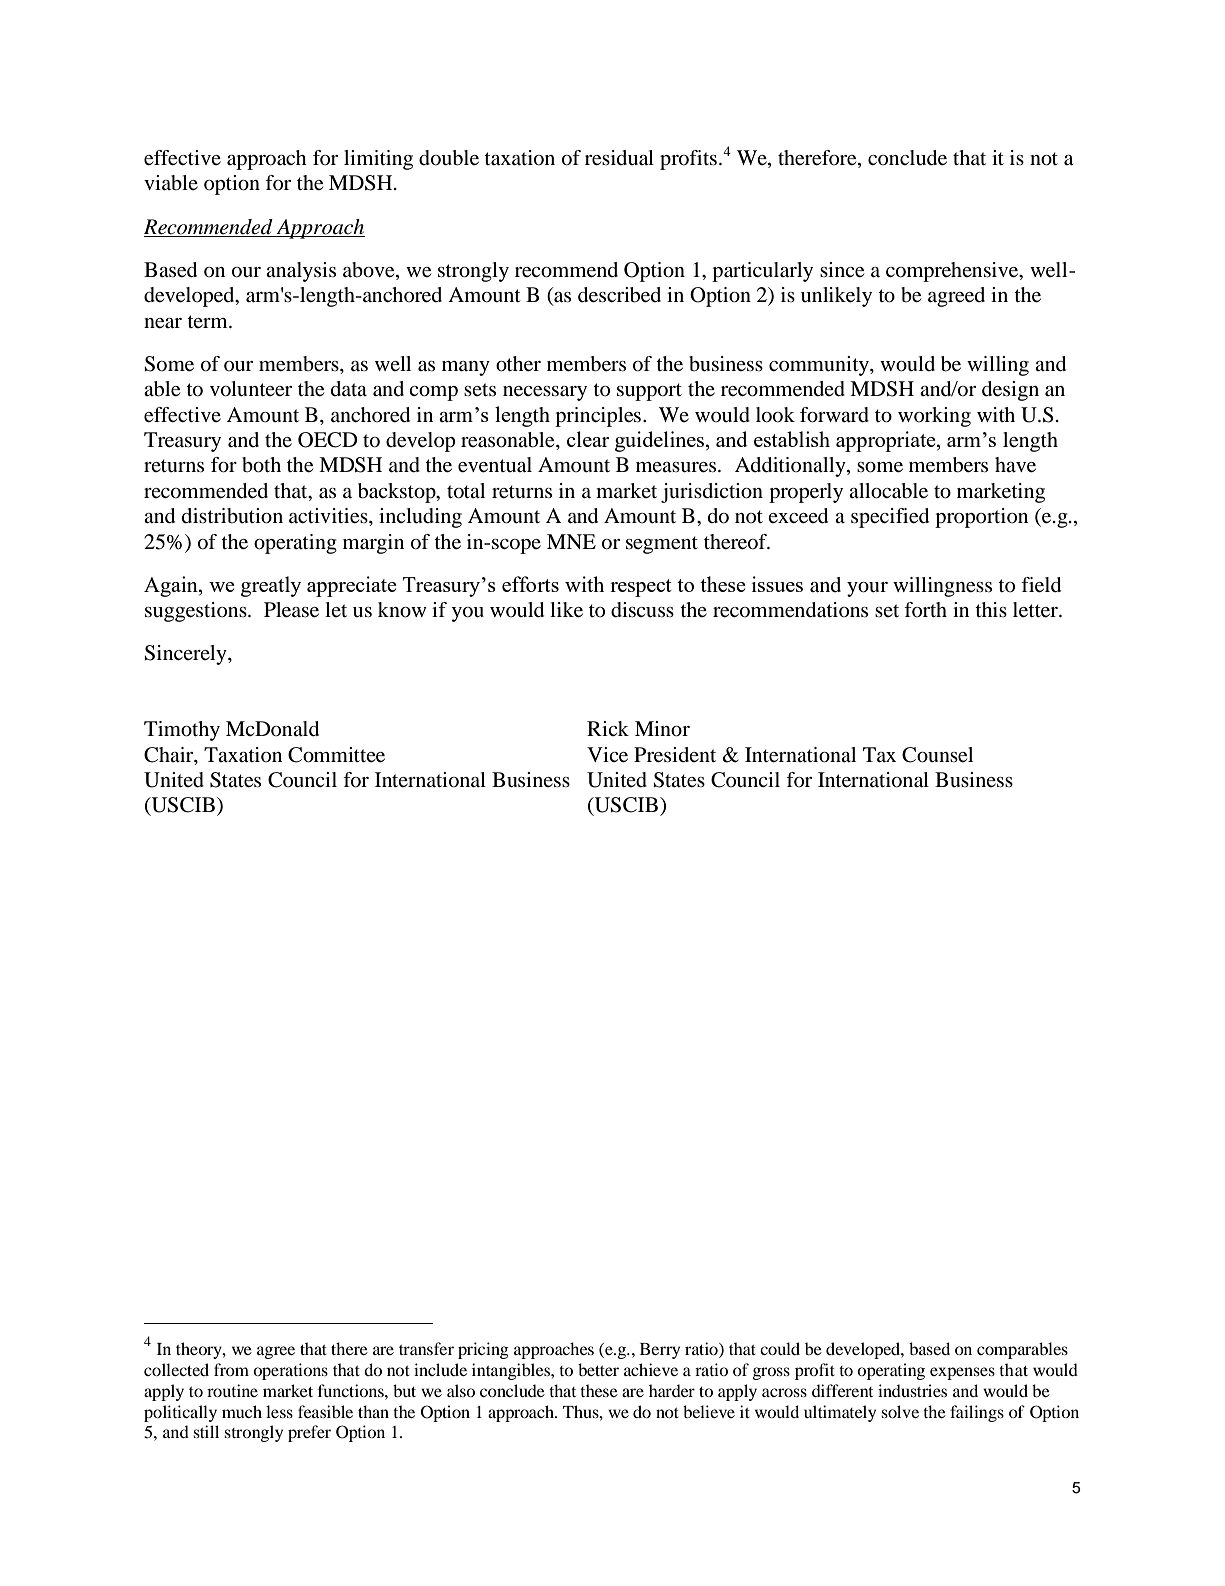 The height and width of the image is (1586, 1225). Describe the element at coordinates (619, 158) in the image. I see `residual` at that location.
